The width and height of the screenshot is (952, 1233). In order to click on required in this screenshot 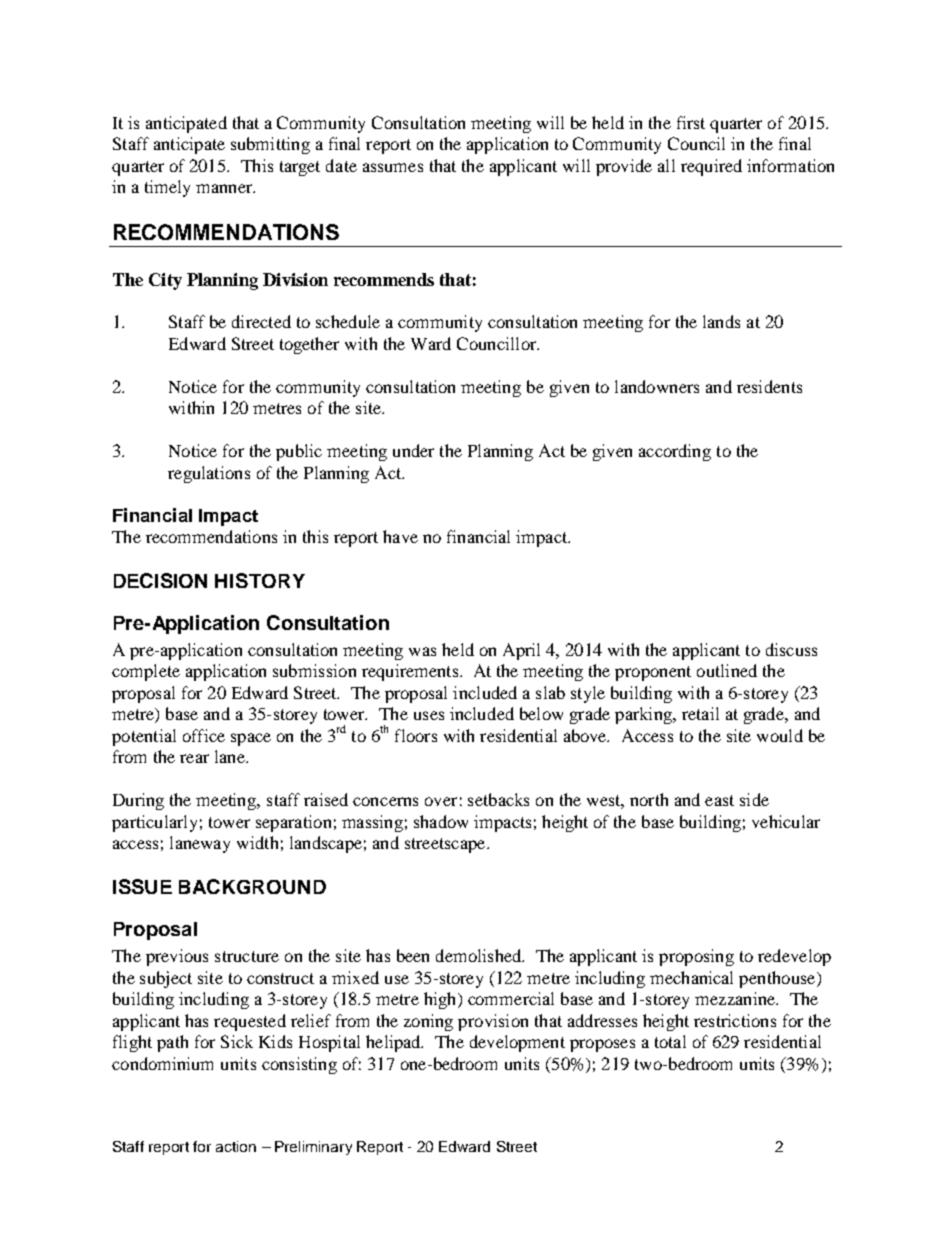, I will do `click(711, 167)`.
